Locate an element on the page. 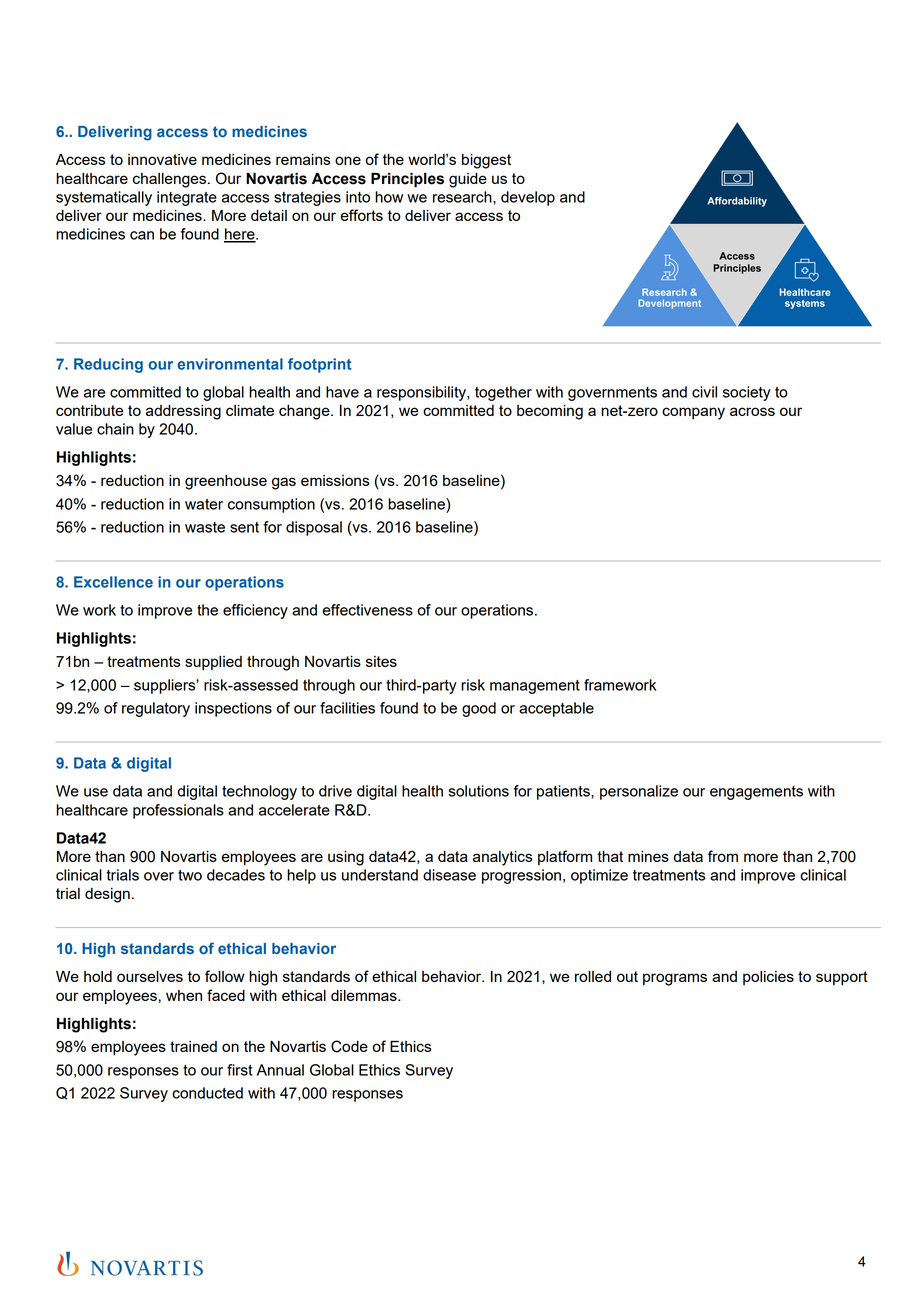 This document has width=924, height=1308. acceptable is located at coordinates (556, 709).
